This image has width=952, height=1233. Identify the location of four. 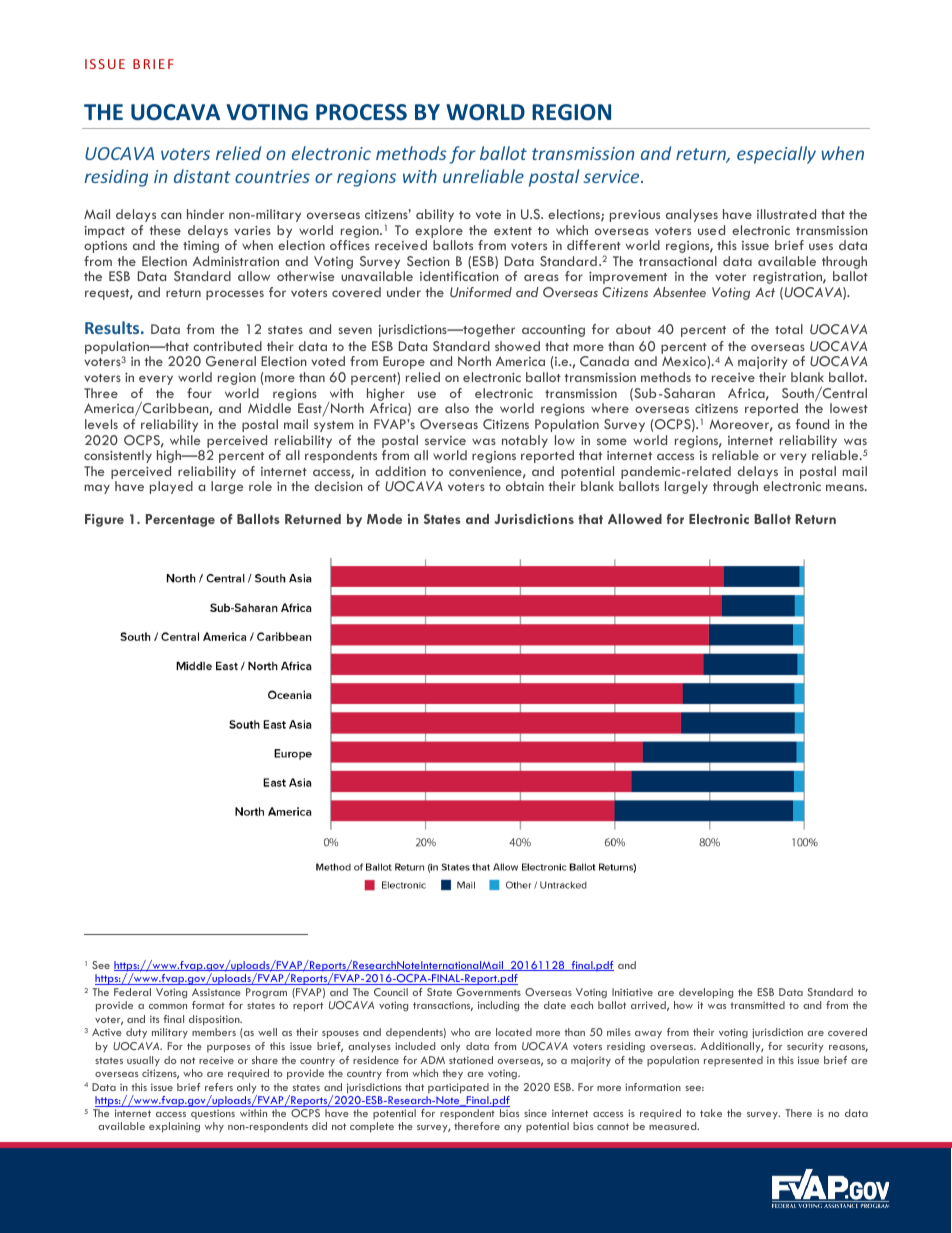
(199, 393).
